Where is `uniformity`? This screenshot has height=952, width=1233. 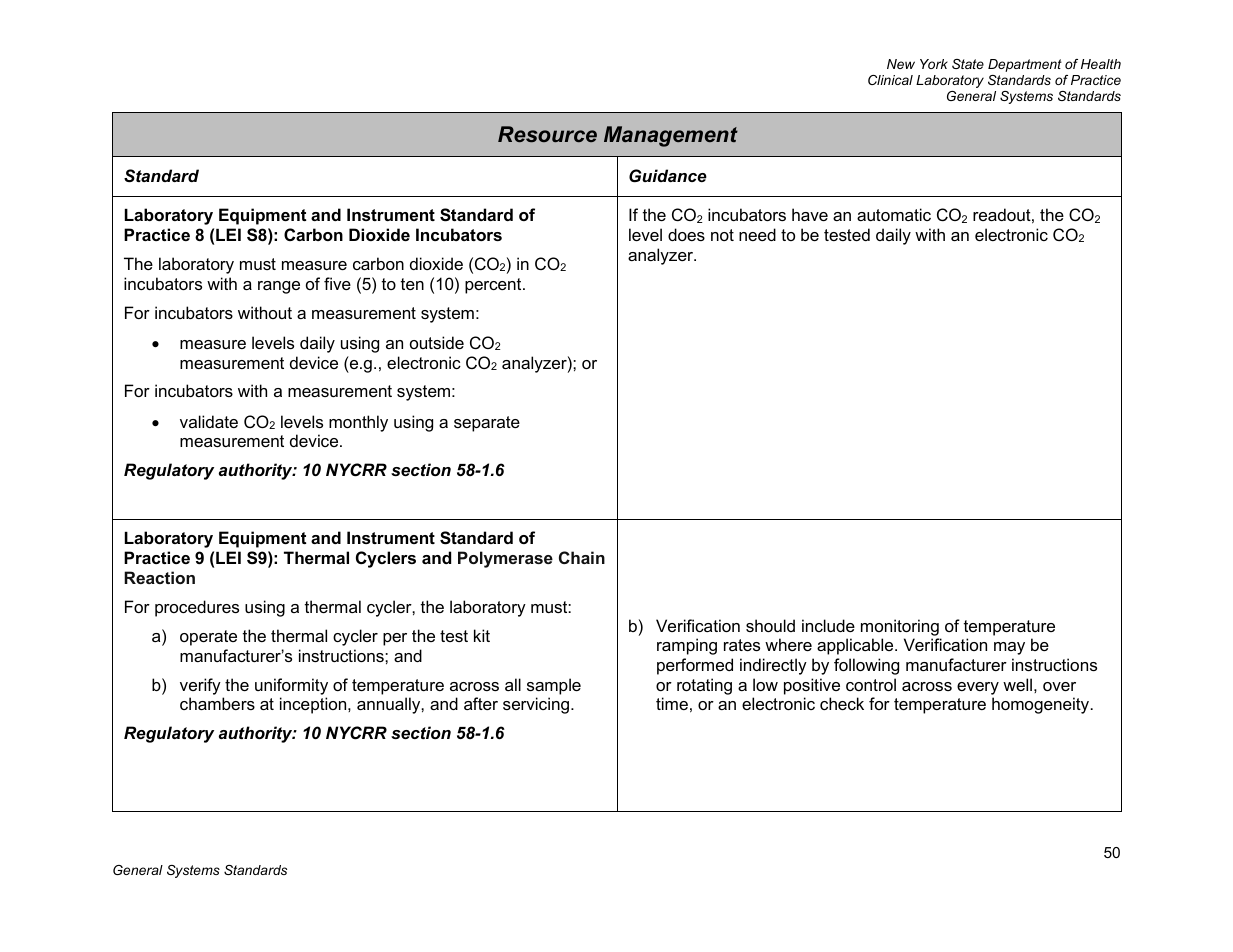 uniformity is located at coordinates (291, 686).
